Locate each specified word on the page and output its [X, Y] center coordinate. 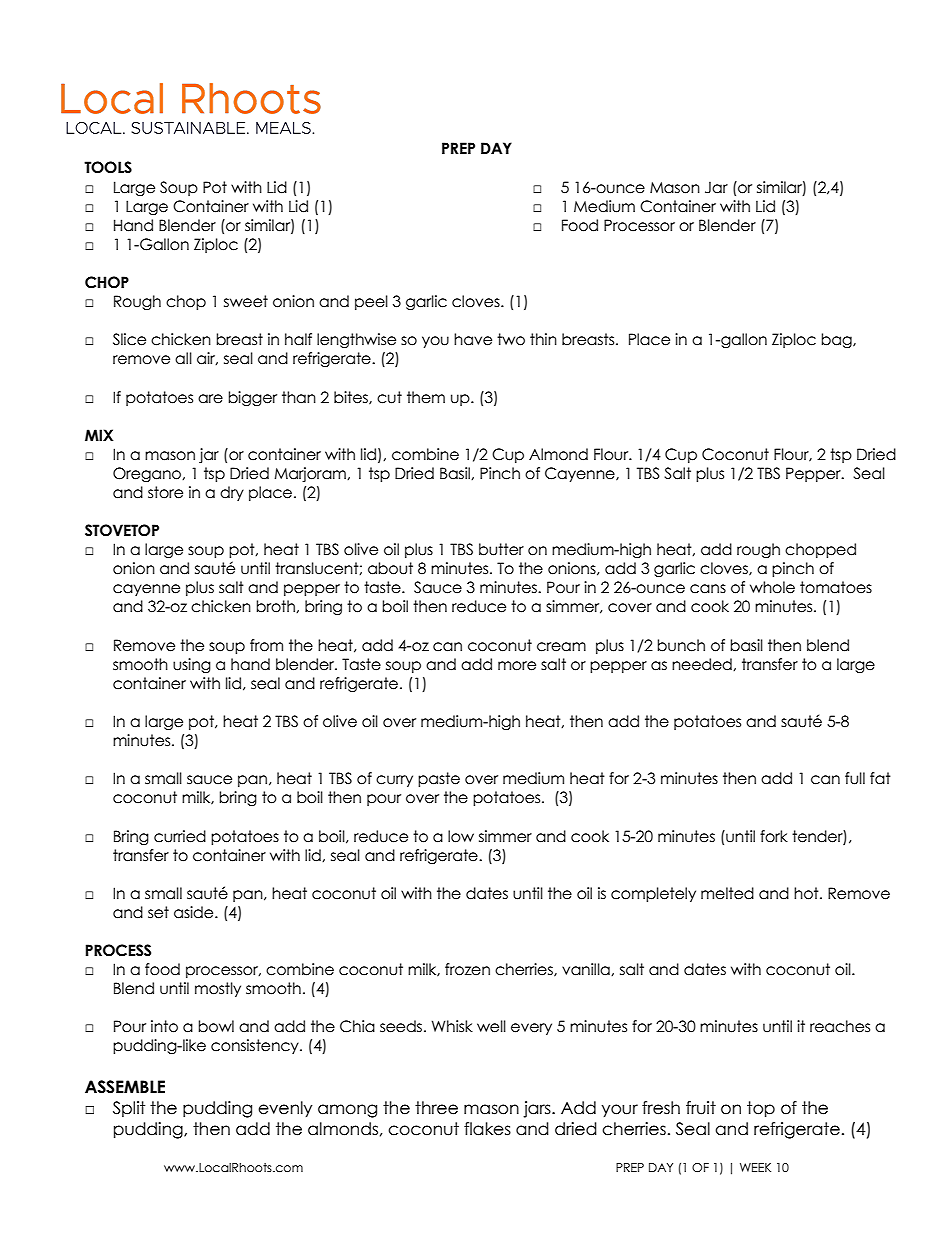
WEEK [755, 1167]
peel [371, 302]
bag [837, 340]
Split [129, 1109]
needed [703, 664]
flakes [487, 1129]
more [517, 666]
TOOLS [108, 167]
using [192, 665]
